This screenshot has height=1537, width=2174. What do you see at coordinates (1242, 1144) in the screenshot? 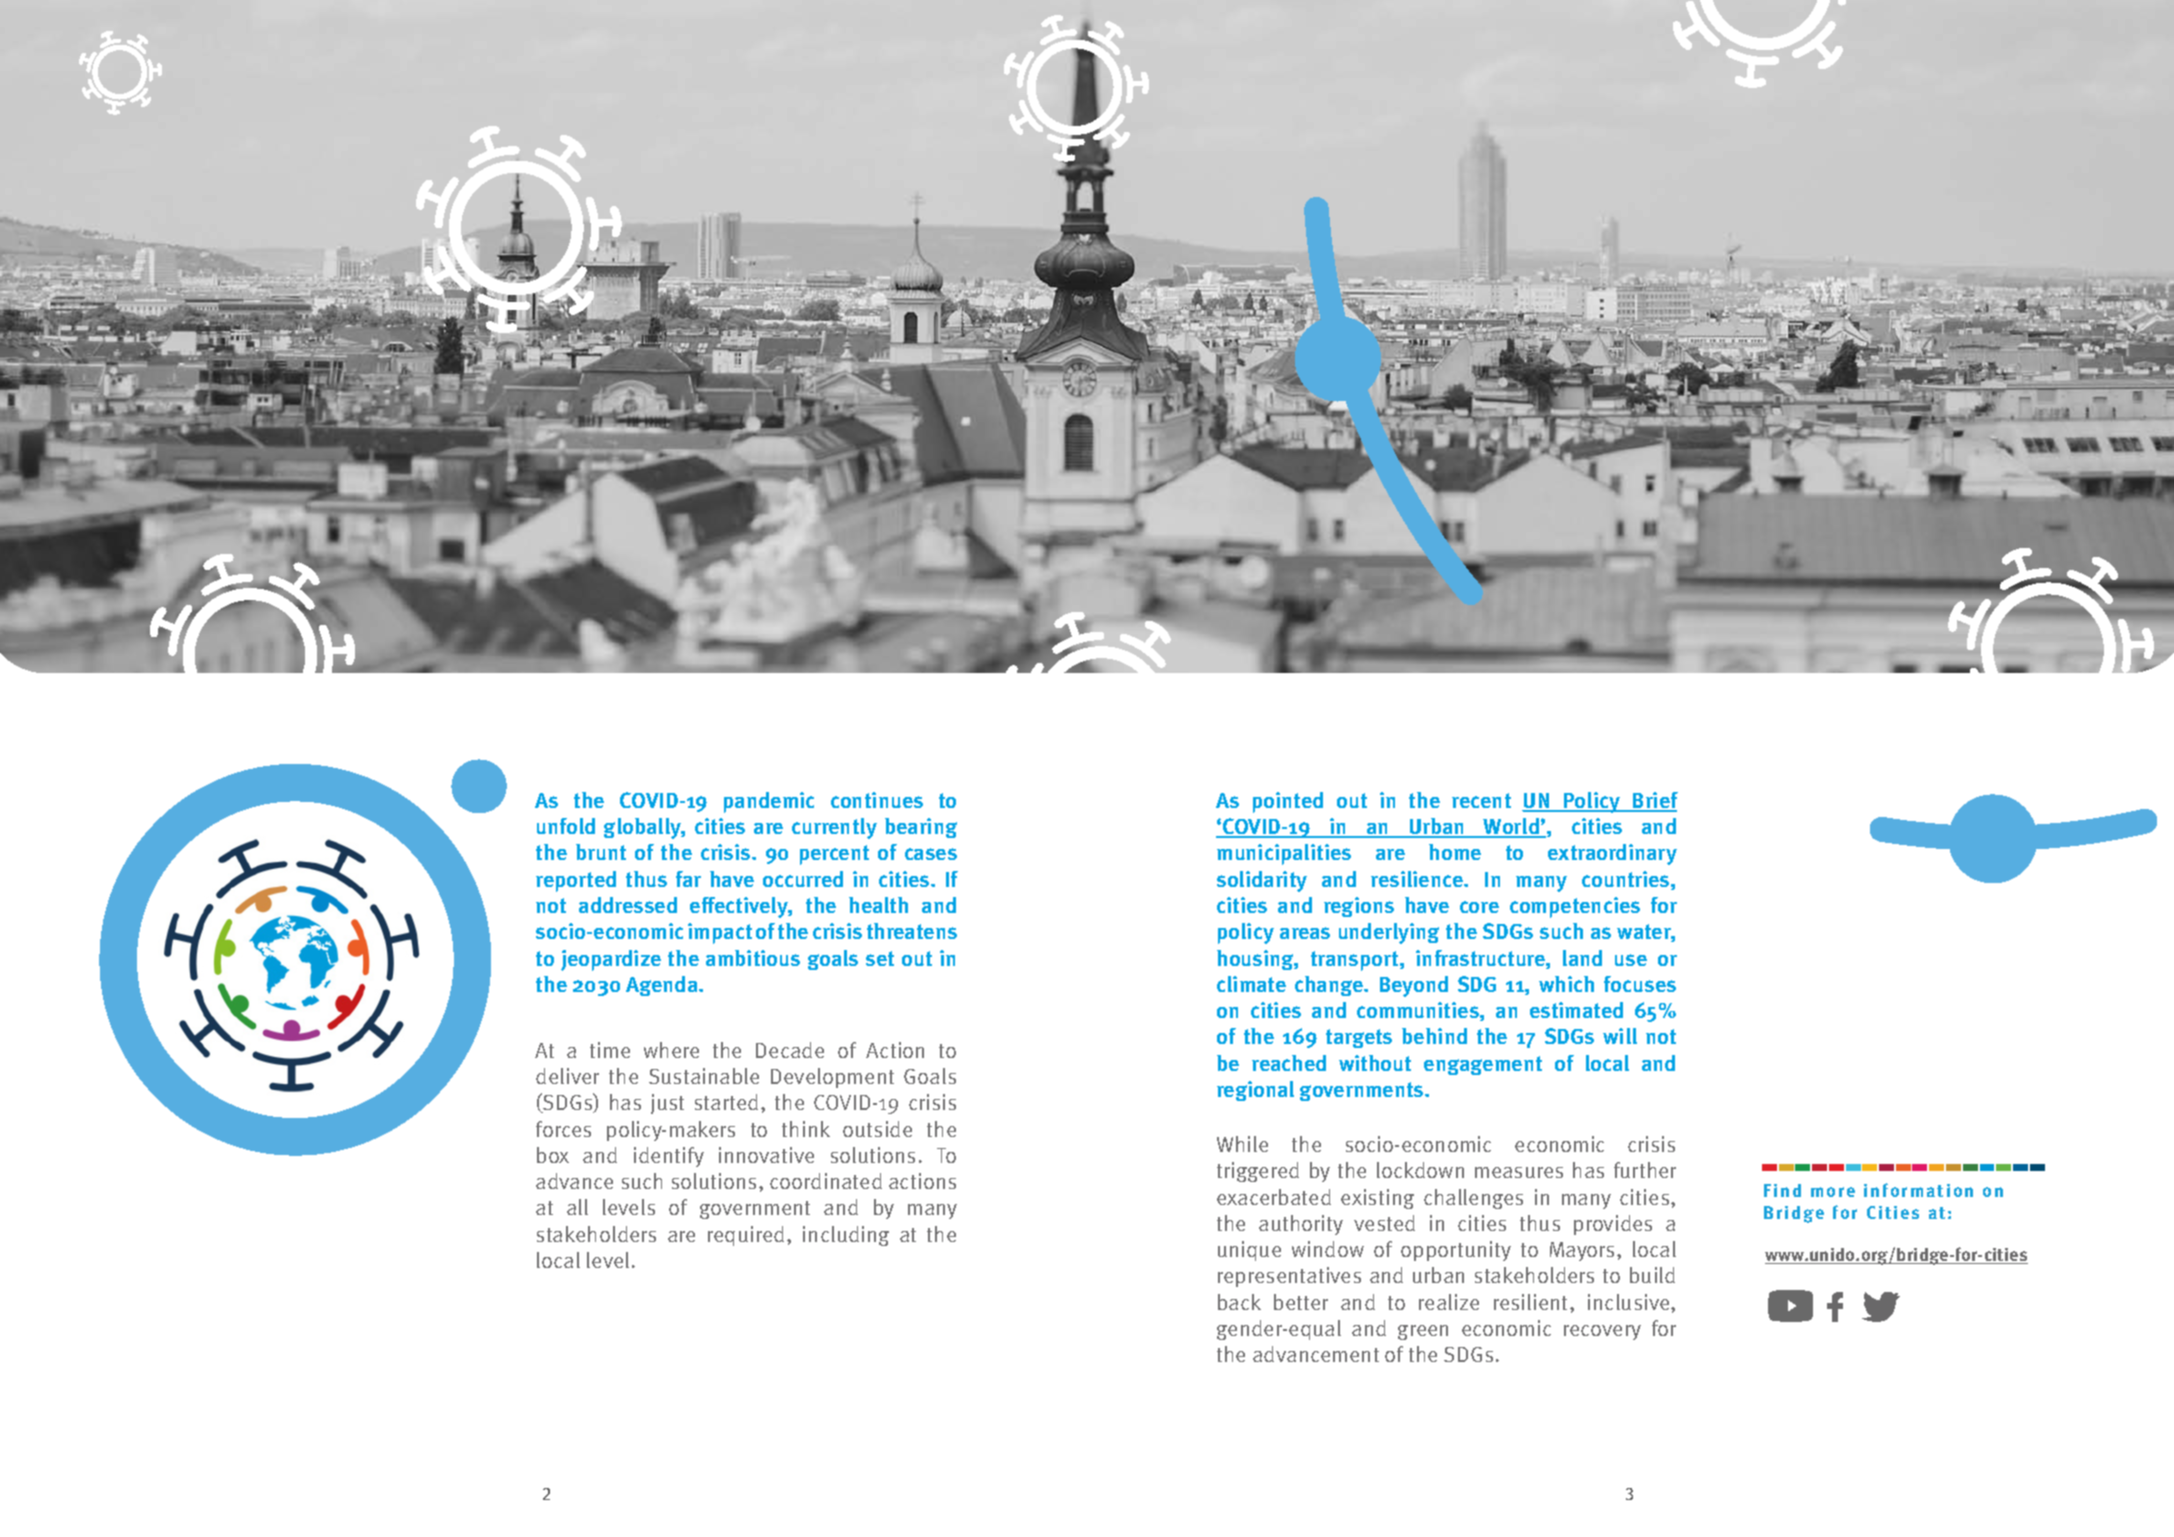
I see `While` at bounding box center [1242, 1144].
